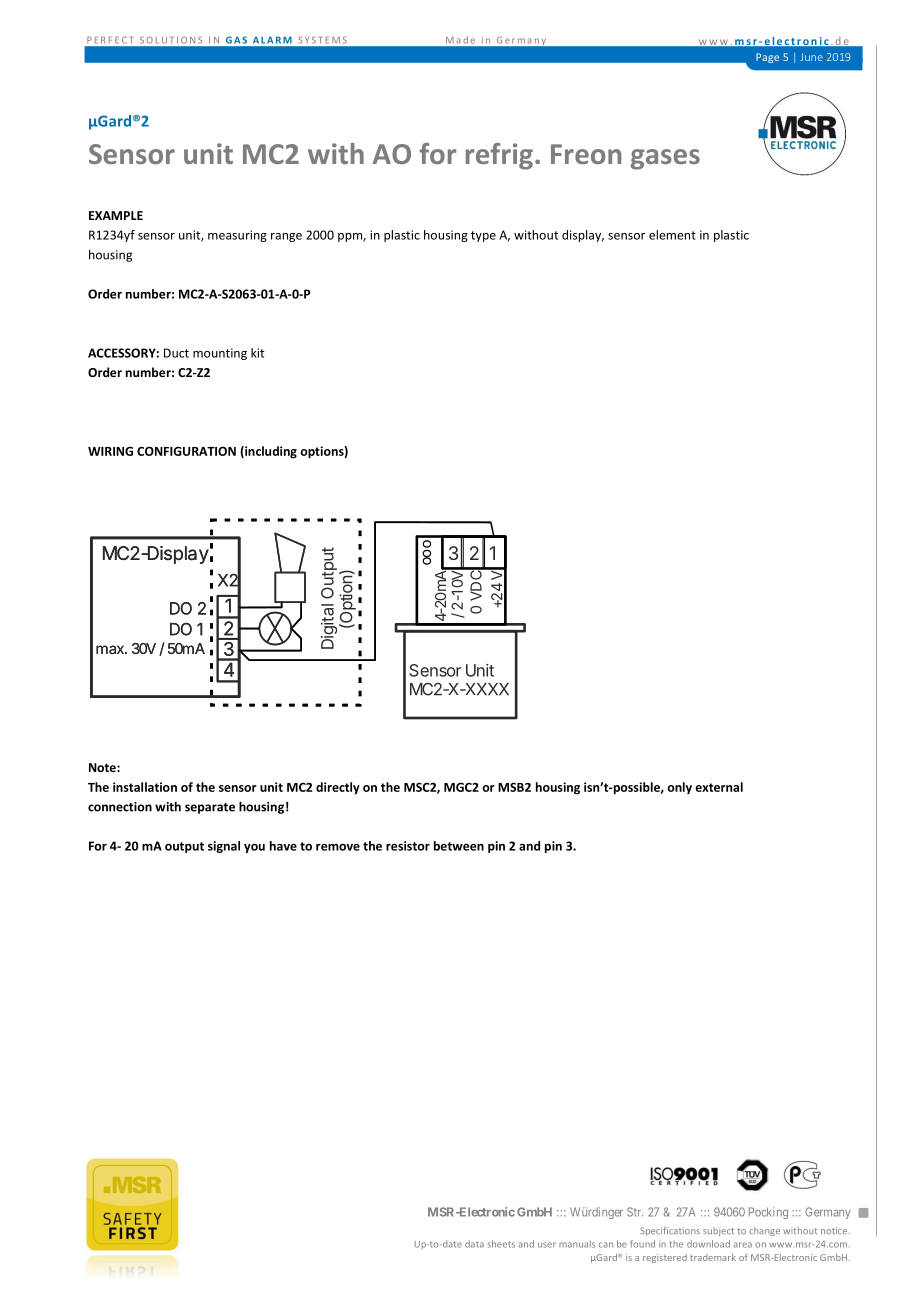 The width and height of the screenshot is (924, 1308). I want to click on data, so click(474, 1244).
